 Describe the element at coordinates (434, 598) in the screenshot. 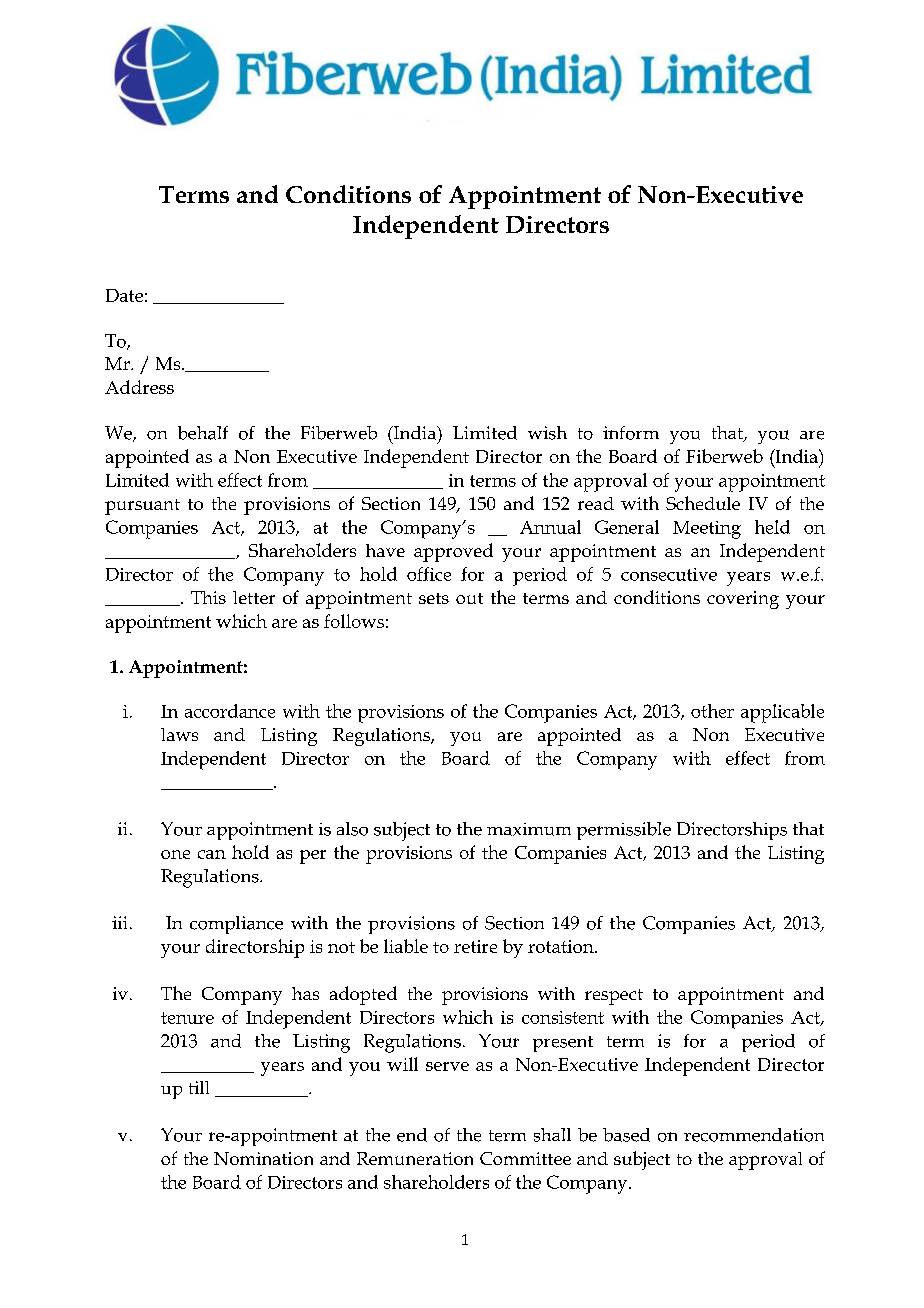

I see `sets` at that location.
